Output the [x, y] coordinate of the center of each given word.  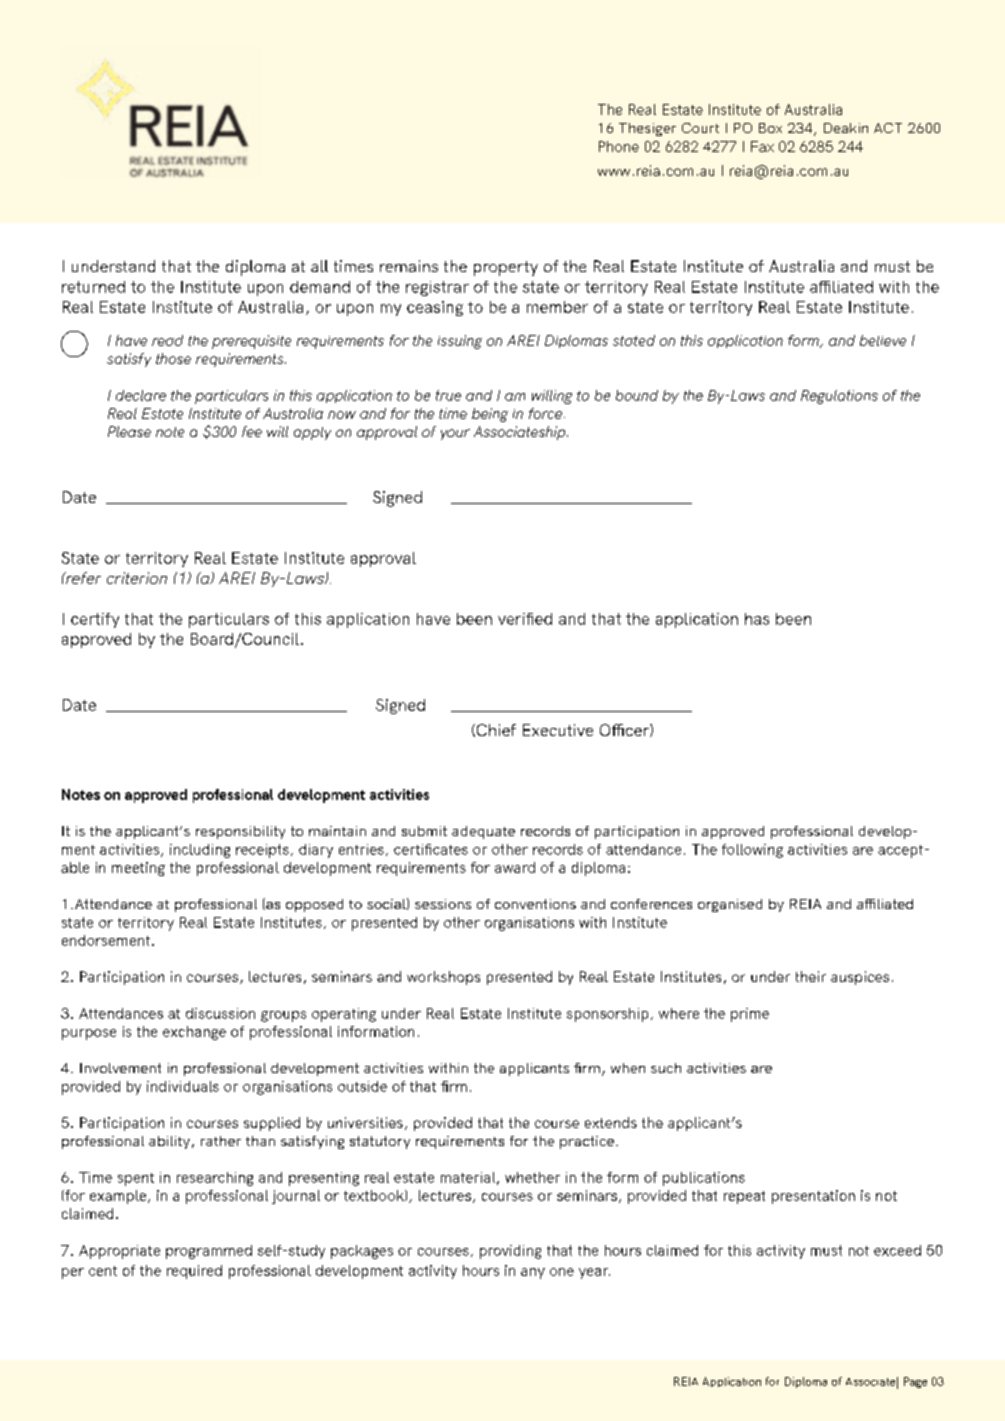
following [752, 851]
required [194, 1272]
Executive [558, 730]
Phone [619, 146]
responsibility [240, 832]
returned [93, 287]
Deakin [846, 128]
